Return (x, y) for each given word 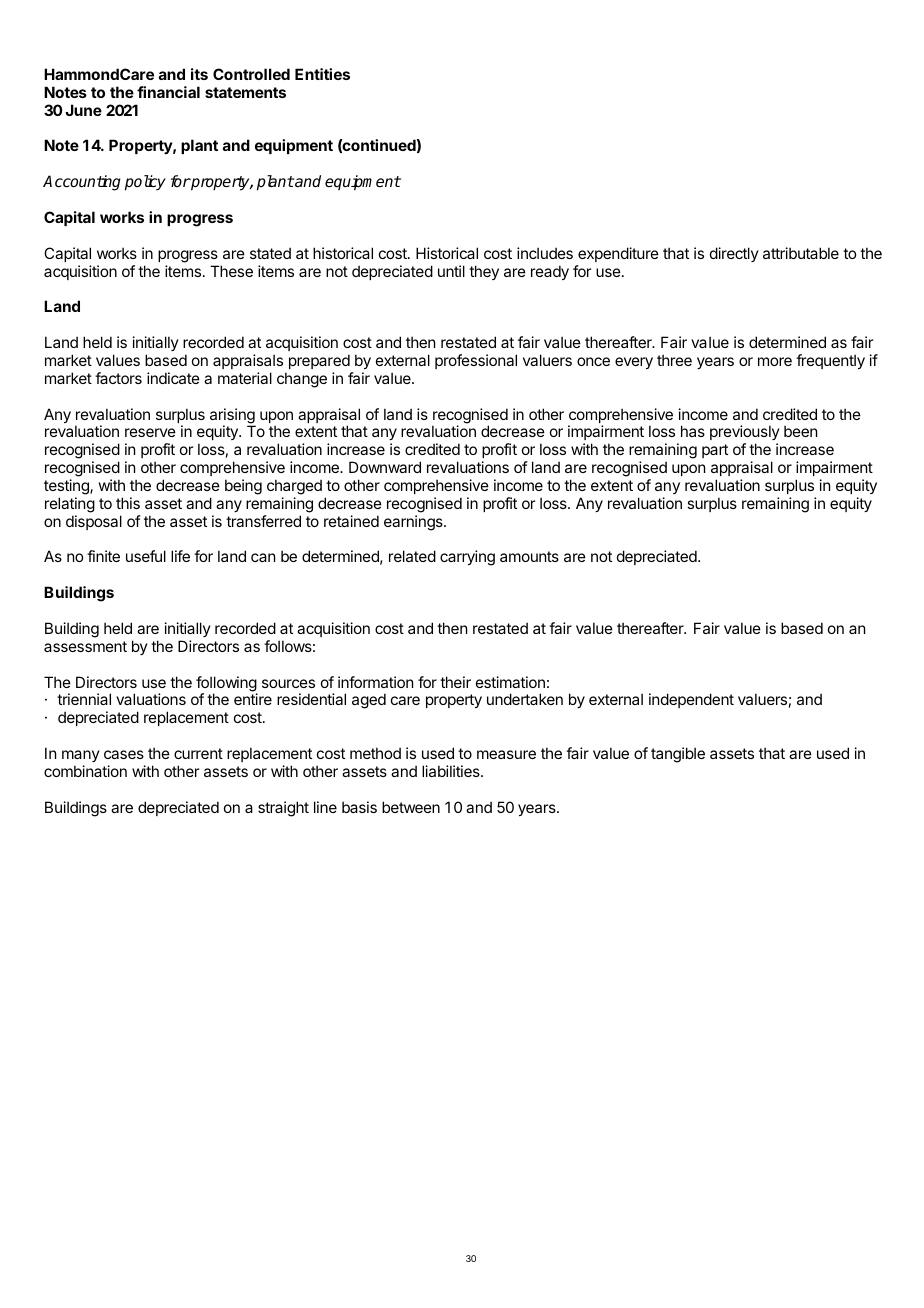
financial (168, 92)
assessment (85, 646)
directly (734, 254)
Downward (385, 467)
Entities (322, 74)
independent (691, 700)
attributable (801, 253)
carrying (467, 558)
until (451, 271)
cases (124, 754)
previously (745, 434)
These (231, 271)
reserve (150, 432)
